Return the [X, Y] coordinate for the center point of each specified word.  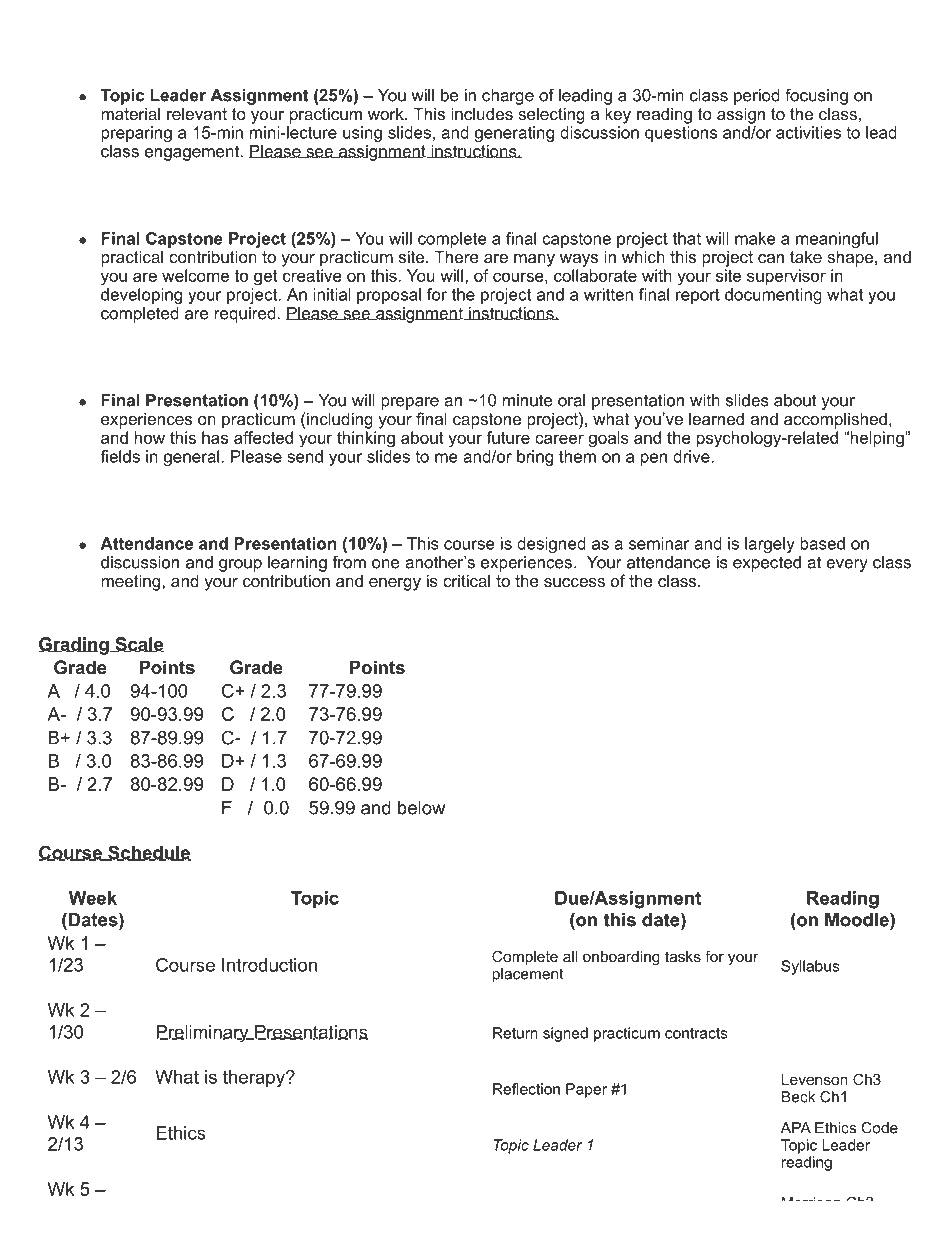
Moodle [858, 919]
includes [482, 113]
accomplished [835, 420]
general [193, 458]
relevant [197, 113]
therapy [255, 1079]
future [508, 437]
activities [808, 132]
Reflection [526, 1089]
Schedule [149, 853]
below [421, 808]
